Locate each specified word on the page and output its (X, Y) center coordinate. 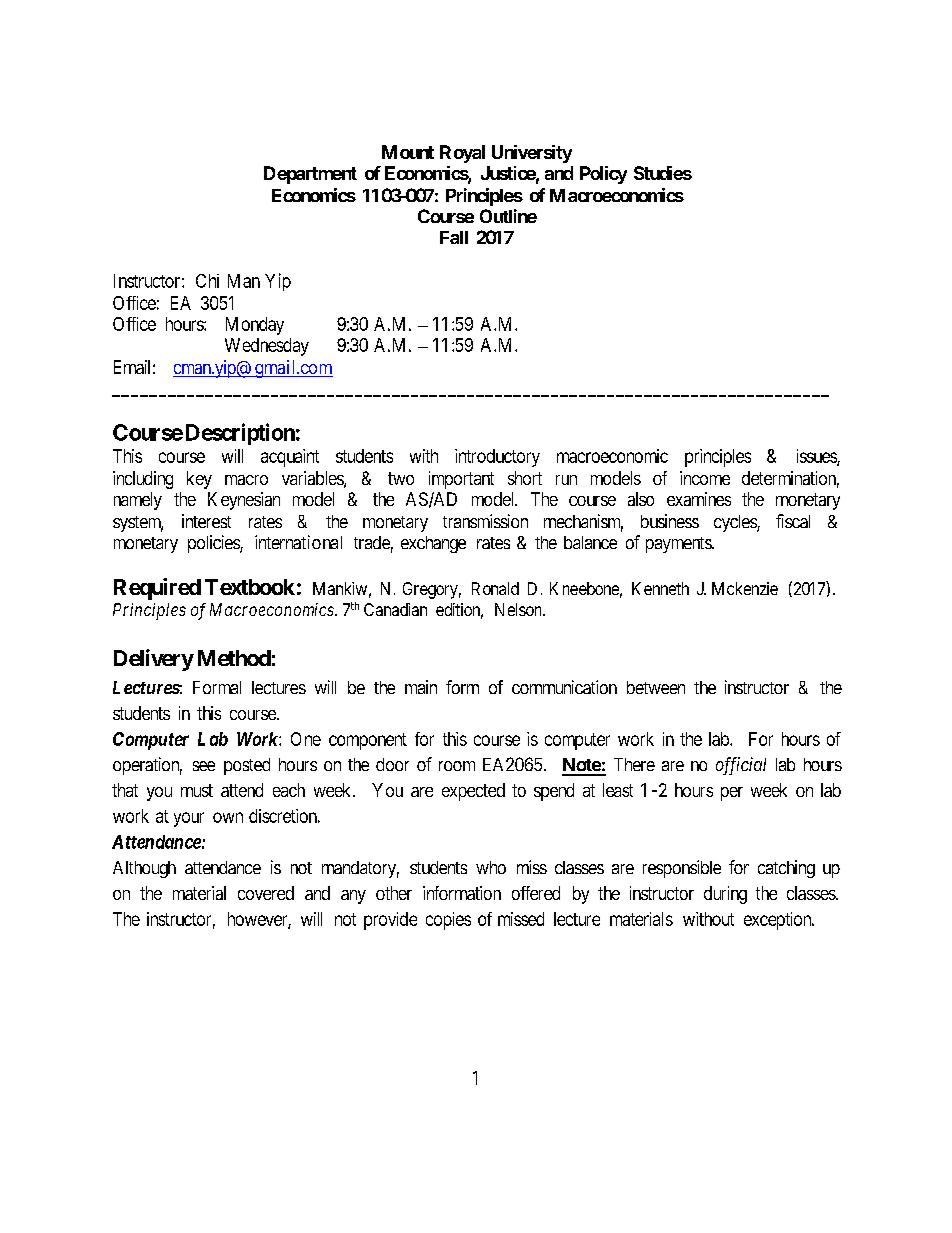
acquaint (290, 458)
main (421, 687)
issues (817, 457)
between (656, 687)
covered (266, 893)
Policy (603, 175)
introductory (497, 458)
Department (310, 175)
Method (234, 658)
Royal (462, 154)
